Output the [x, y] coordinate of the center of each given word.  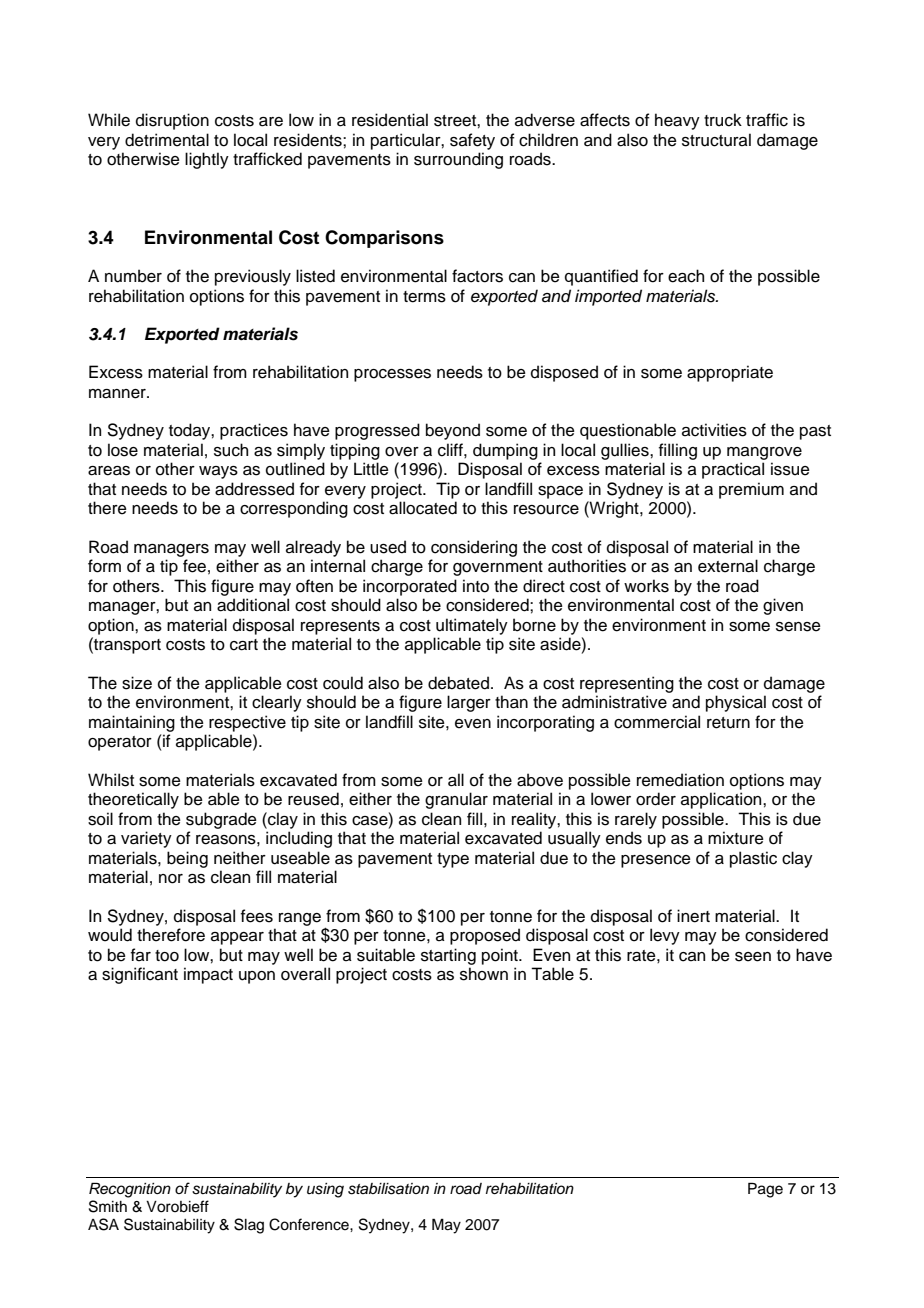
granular [456, 800]
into [476, 586]
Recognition [130, 1190]
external [728, 566]
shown [484, 974]
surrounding [458, 160]
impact [208, 975]
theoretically [133, 800]
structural [716, 140]
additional [253, 605]
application [722, 800]
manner [118, 394]
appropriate [730, 373]
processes [392, 375]
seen [753, 957]
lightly [207, 160]
